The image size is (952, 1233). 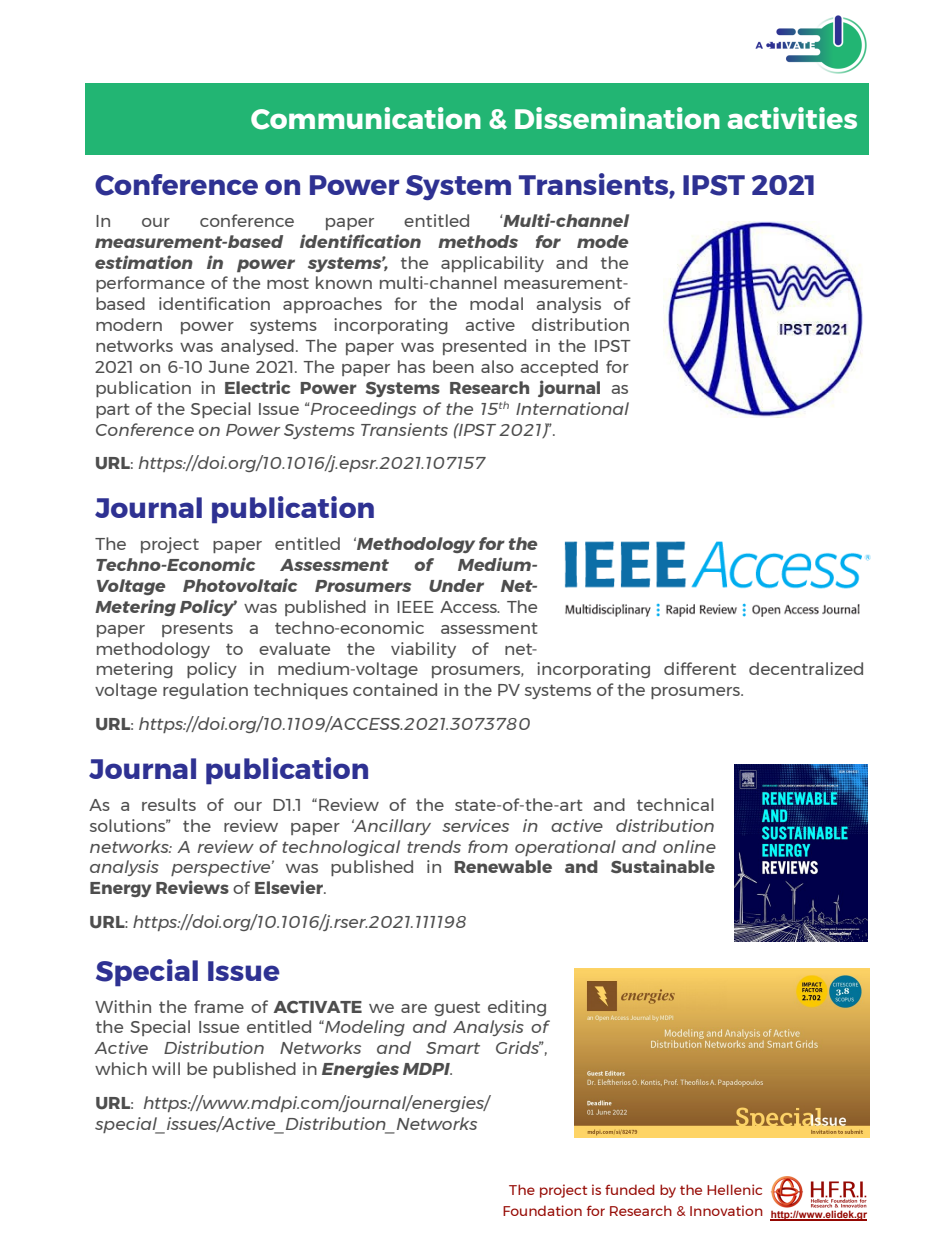 I want to click on been, so click(x=453, y=366).
